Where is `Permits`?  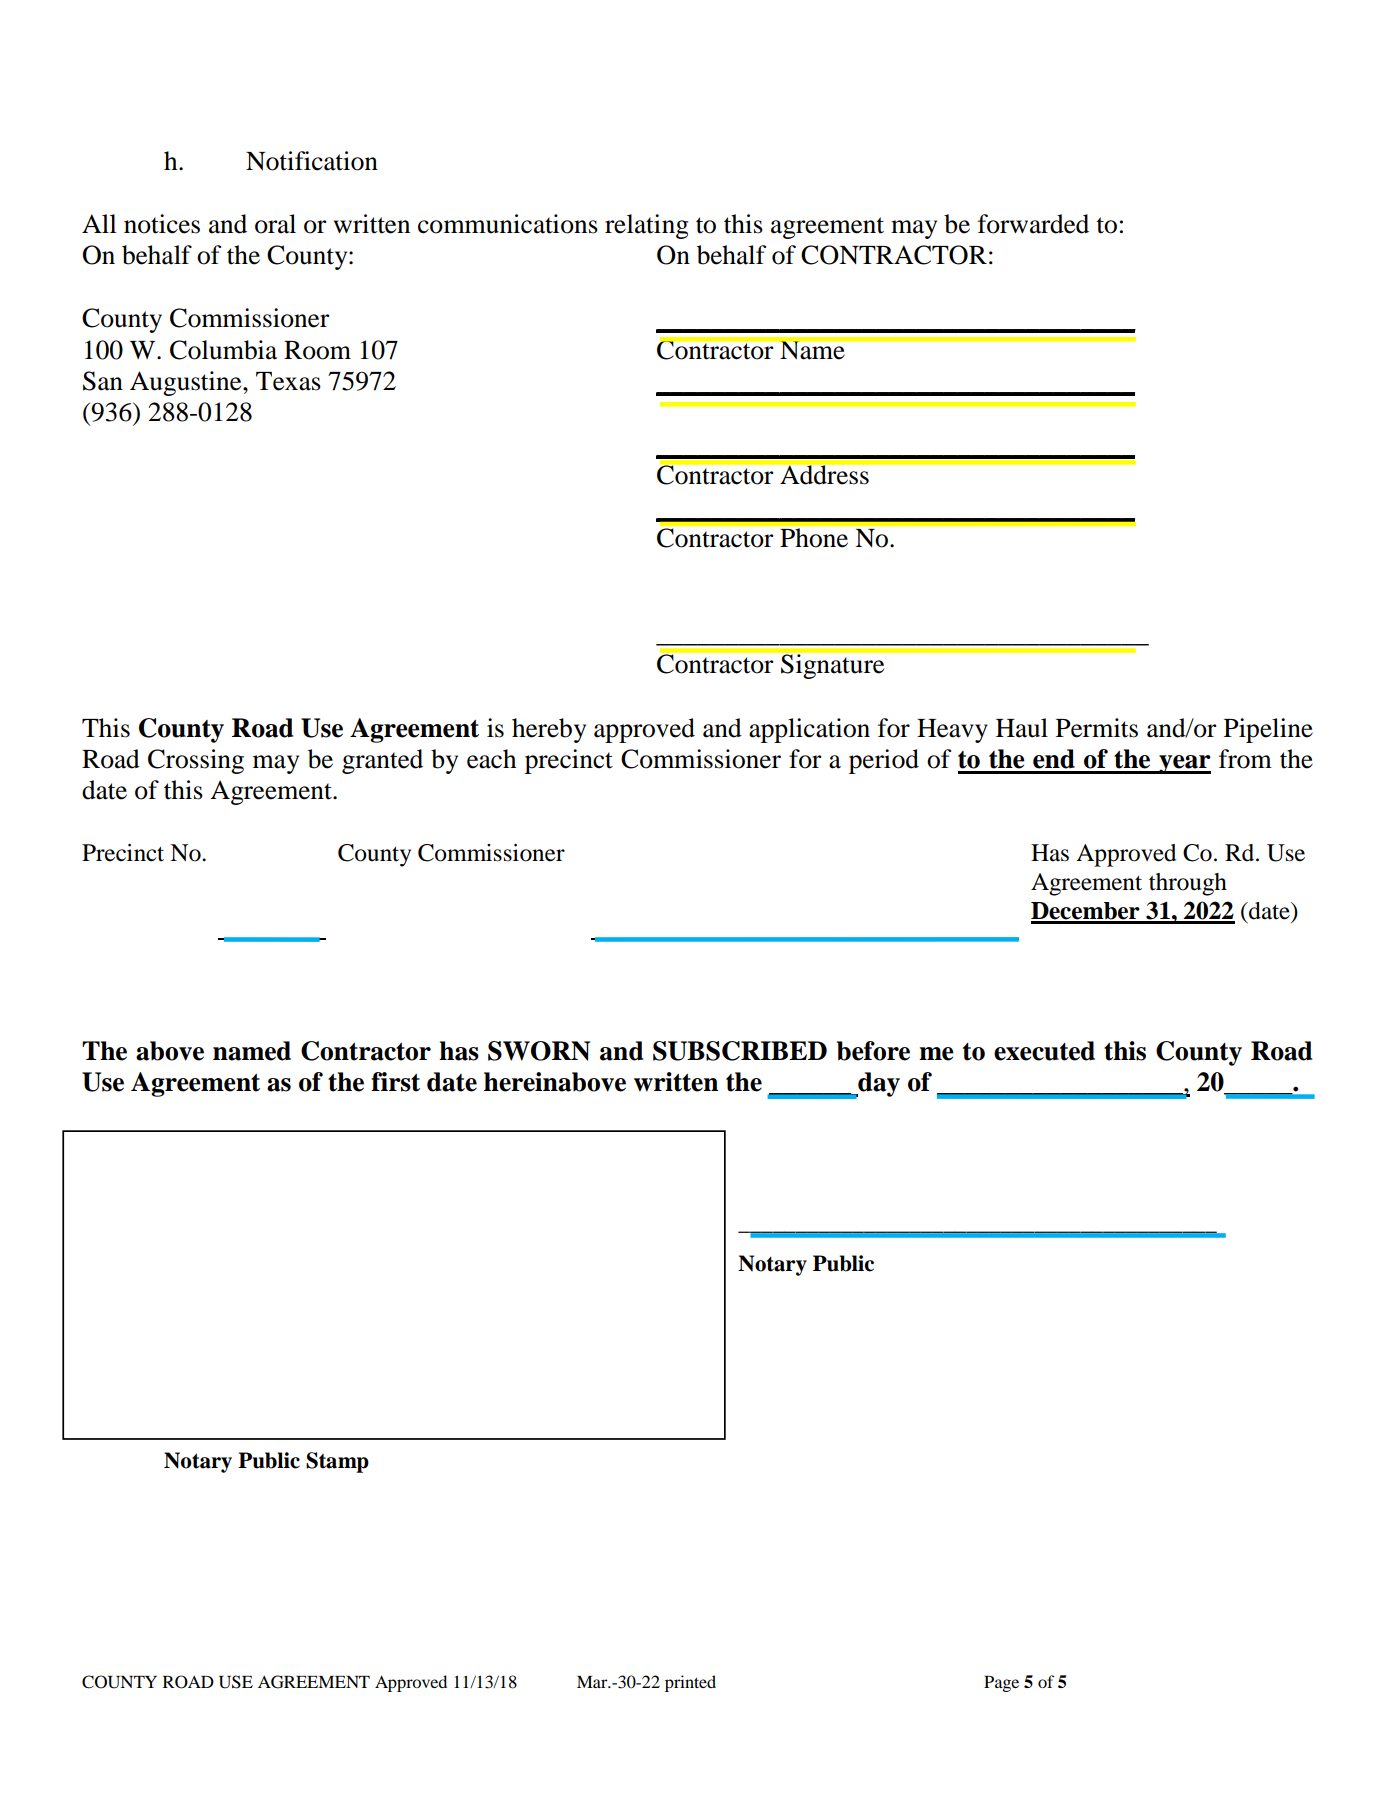
Permits is located at coordinates (1097, 728).
